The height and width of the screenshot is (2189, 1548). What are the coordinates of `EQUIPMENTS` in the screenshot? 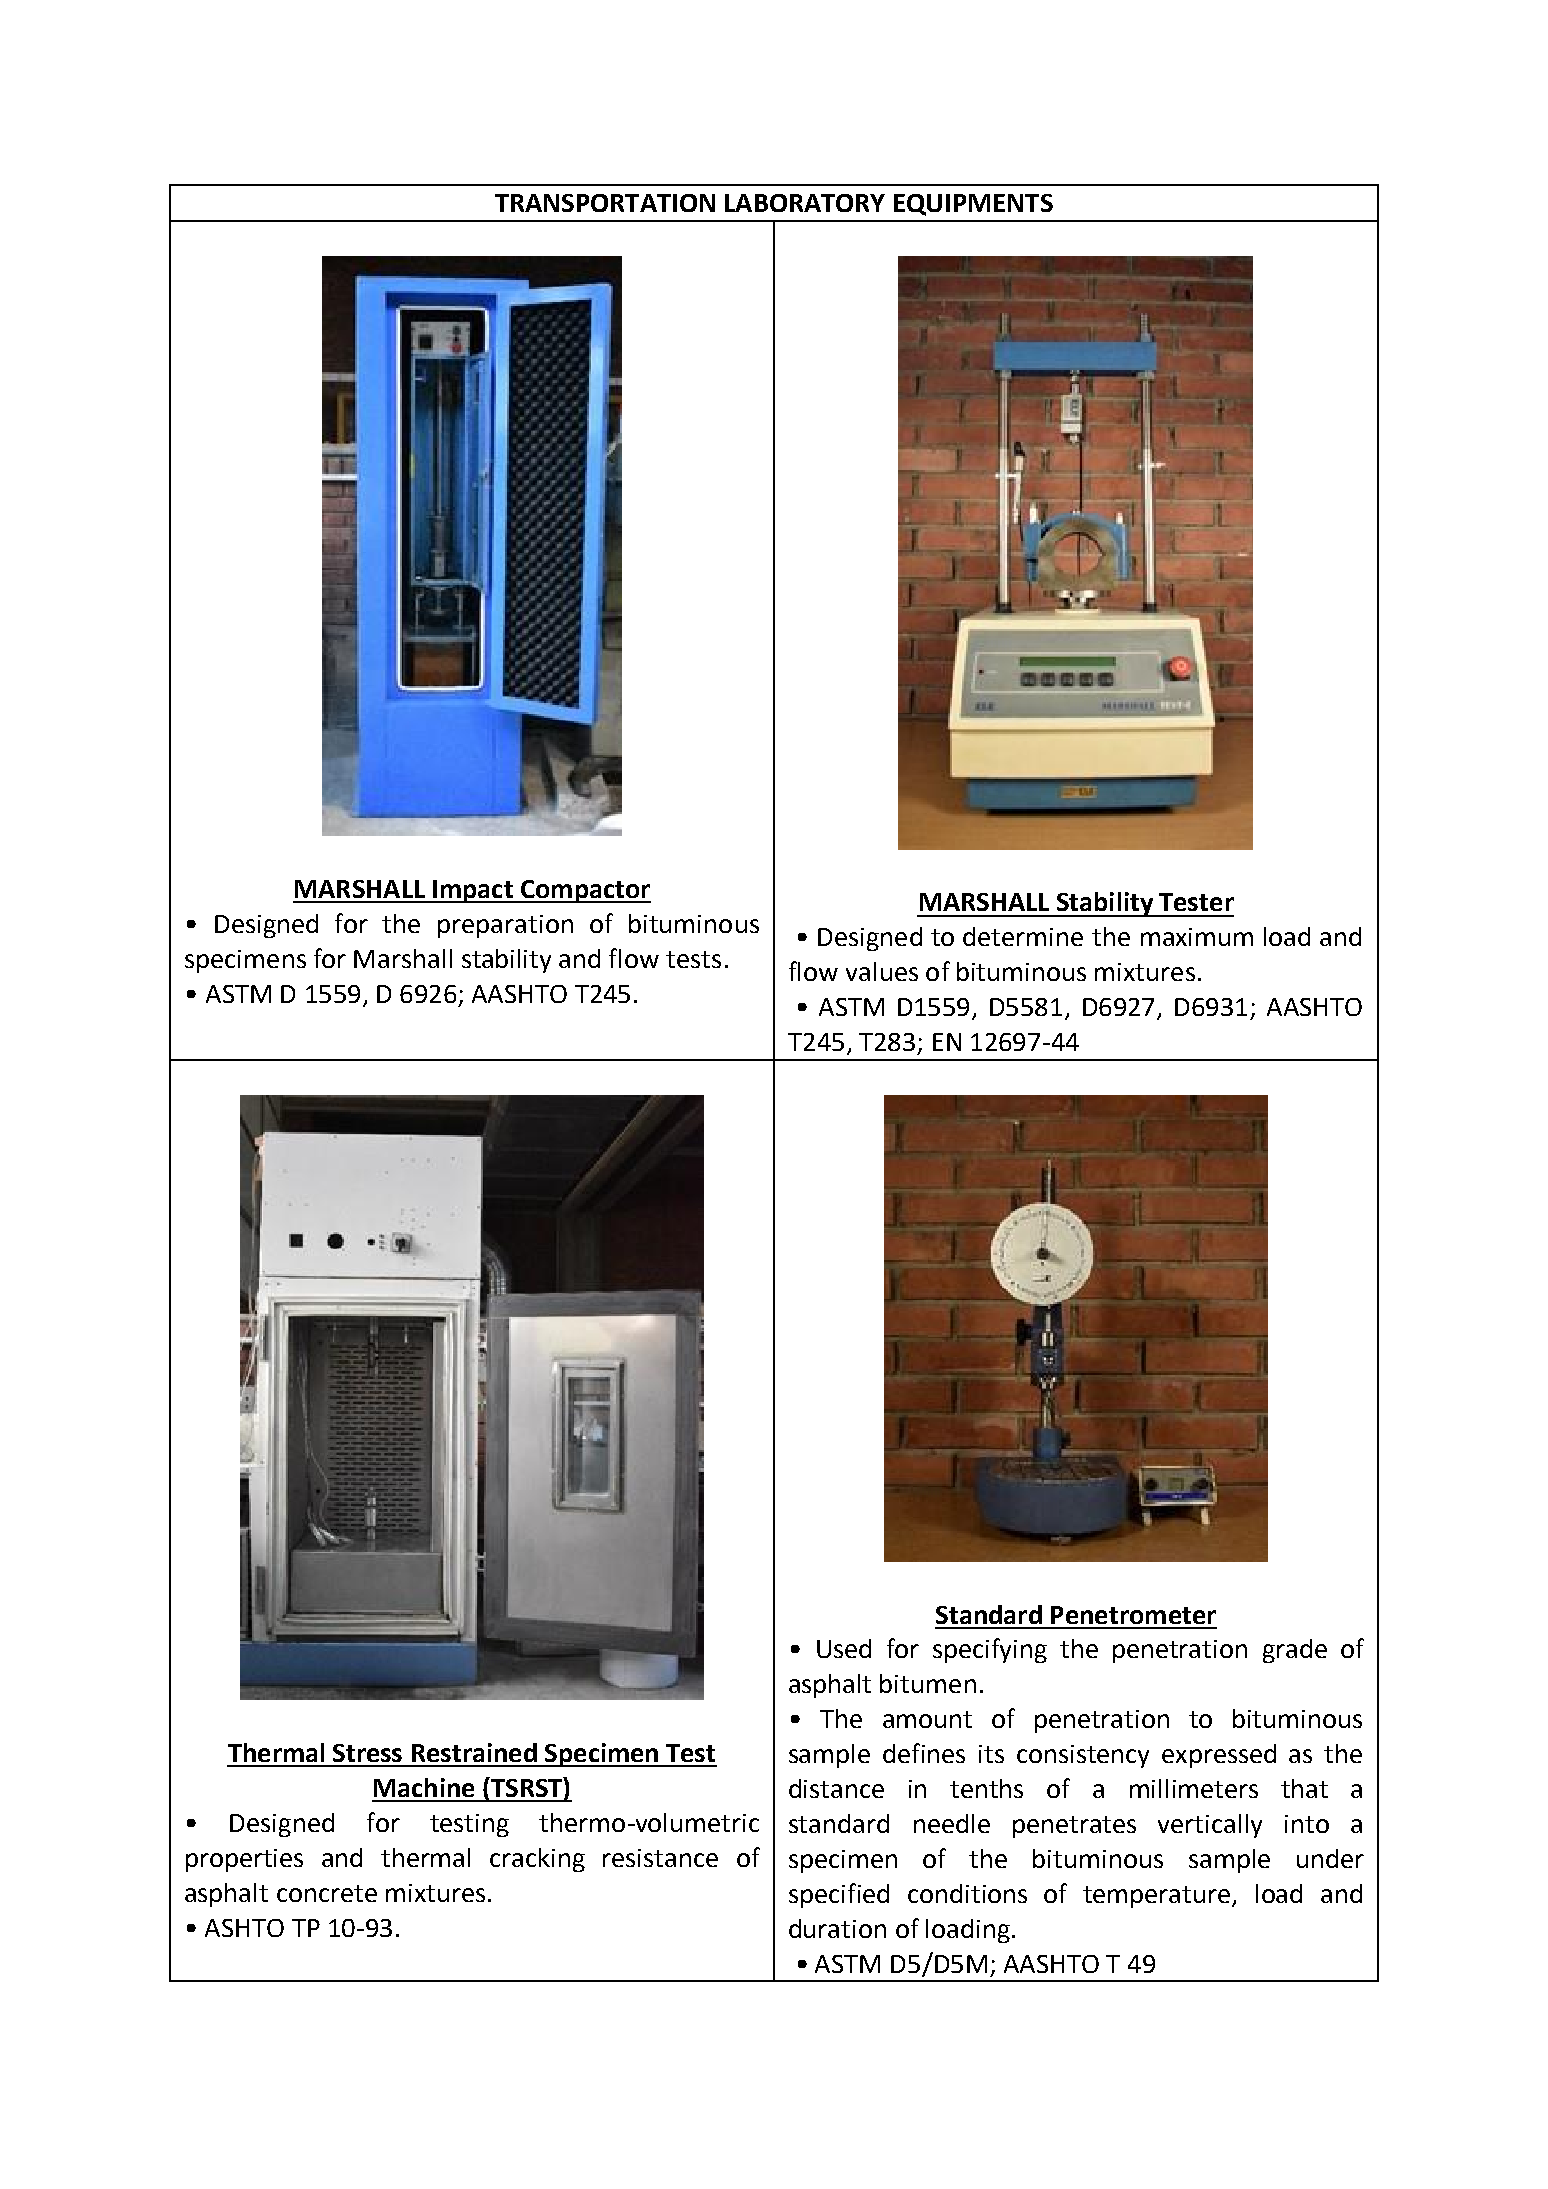 It's located at (973, 205).
